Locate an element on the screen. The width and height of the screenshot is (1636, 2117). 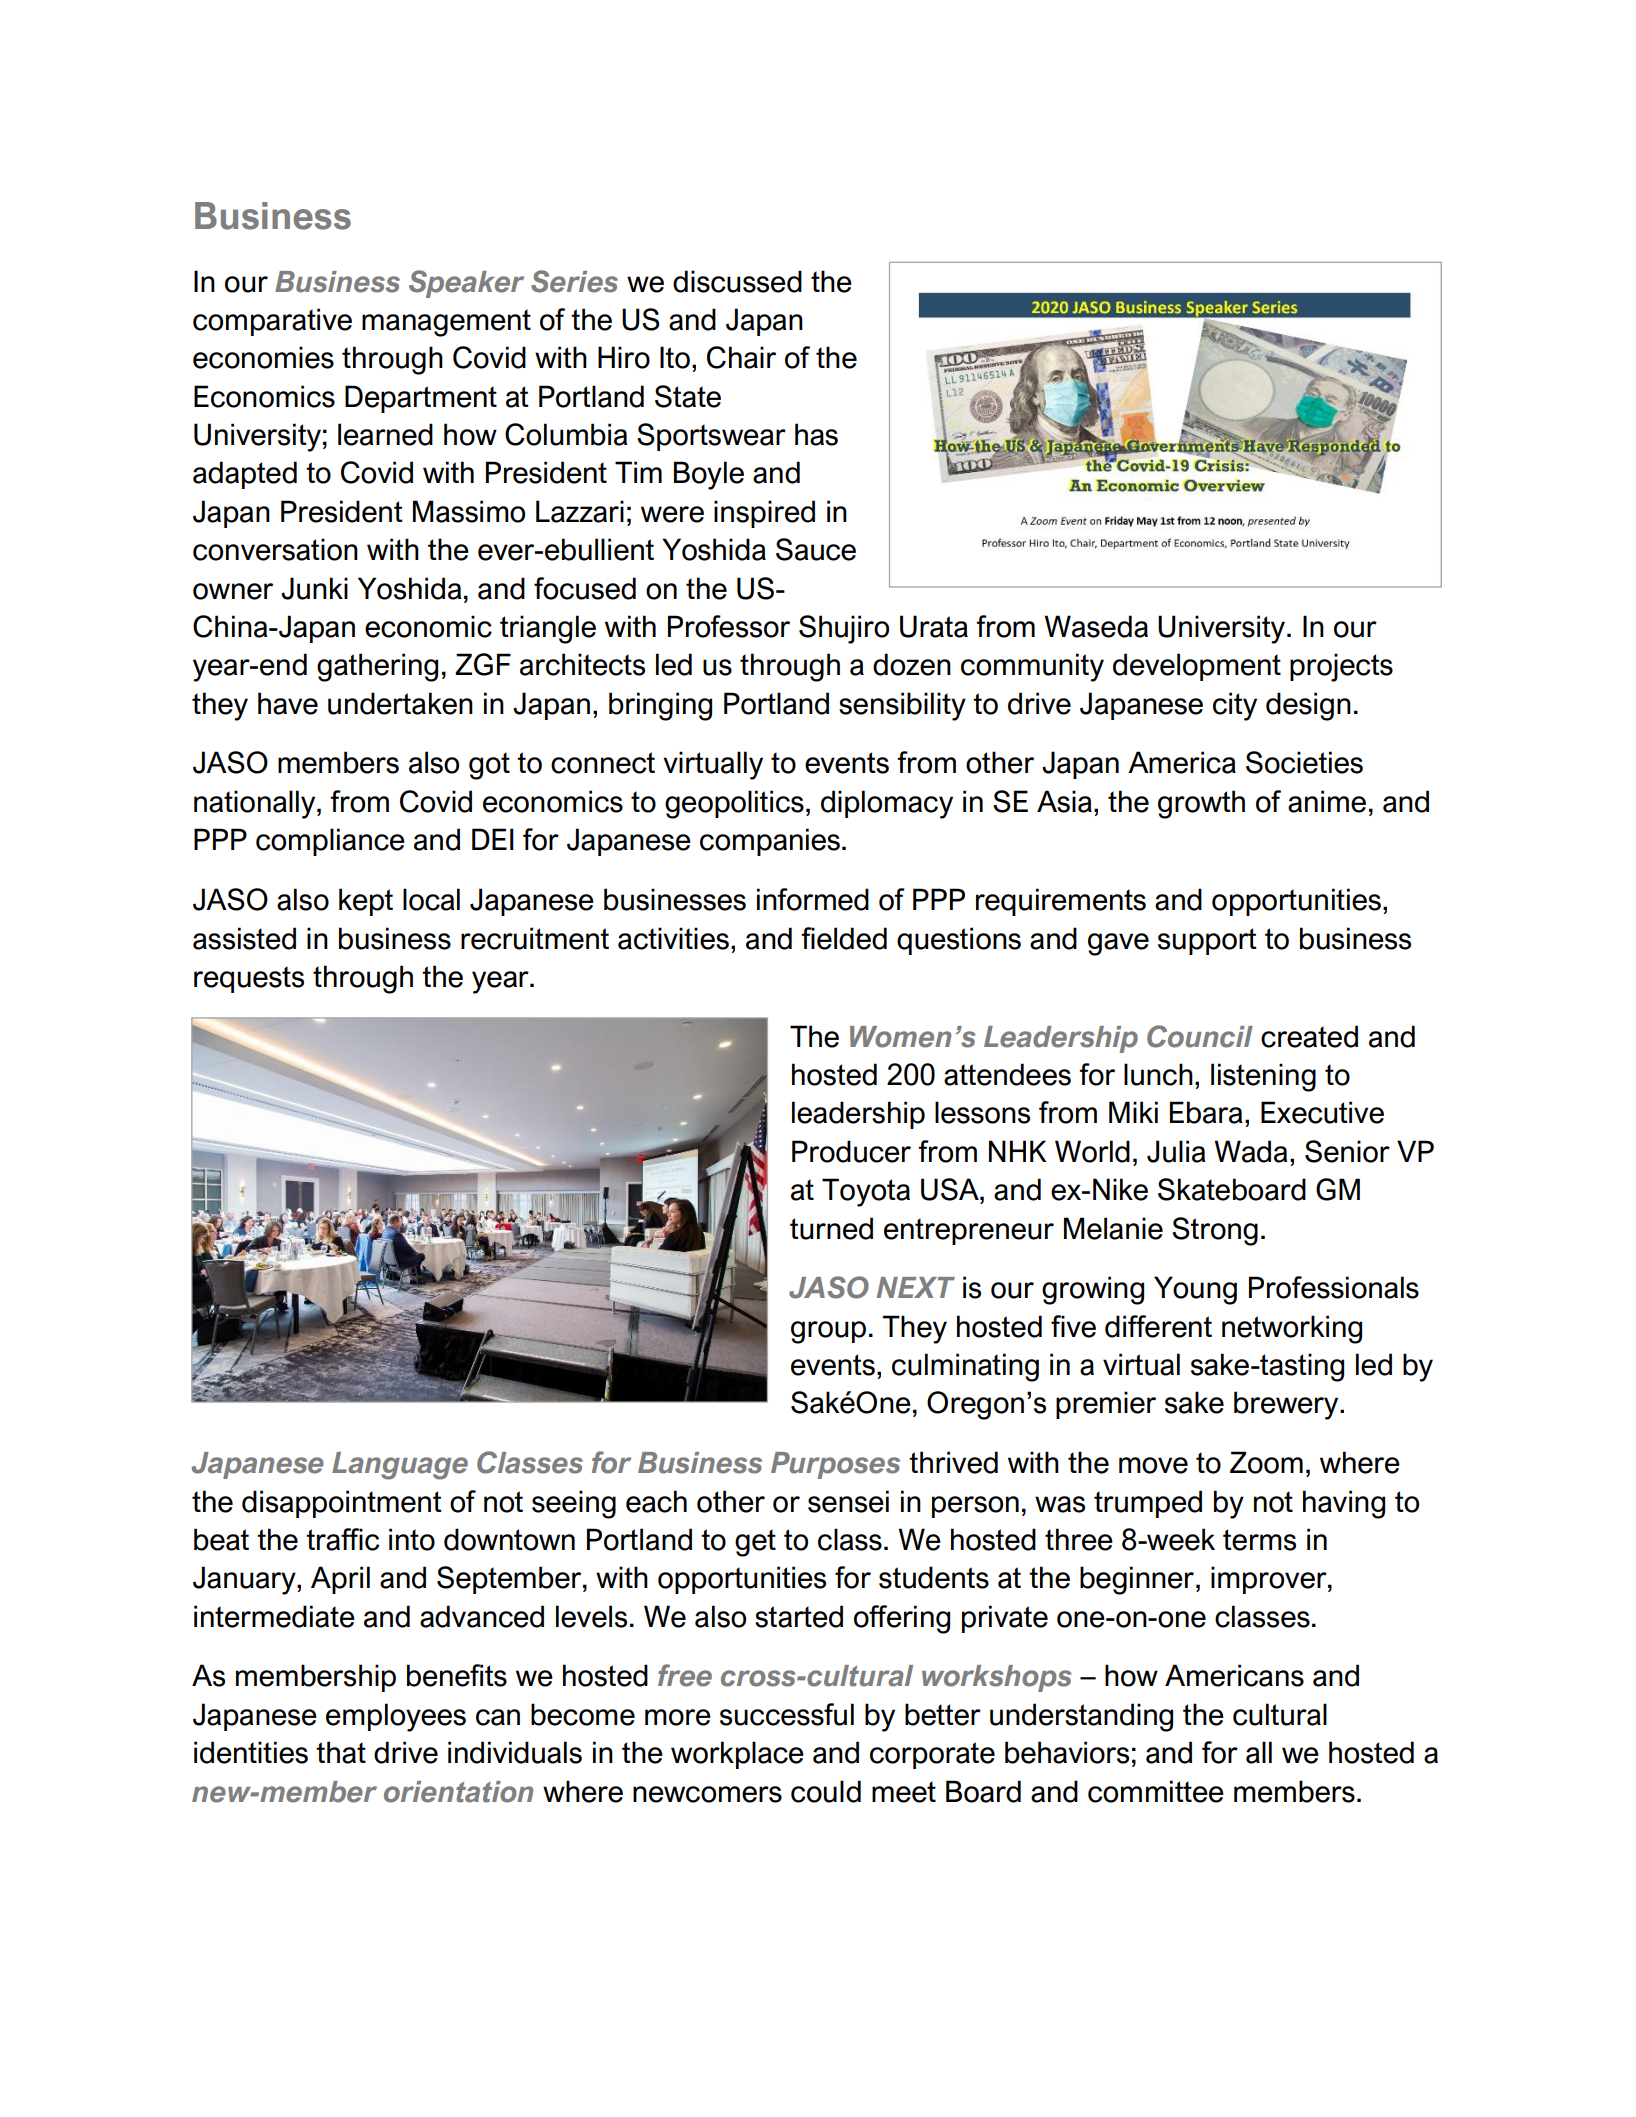
Chair is located at coordinates (741, 357).
